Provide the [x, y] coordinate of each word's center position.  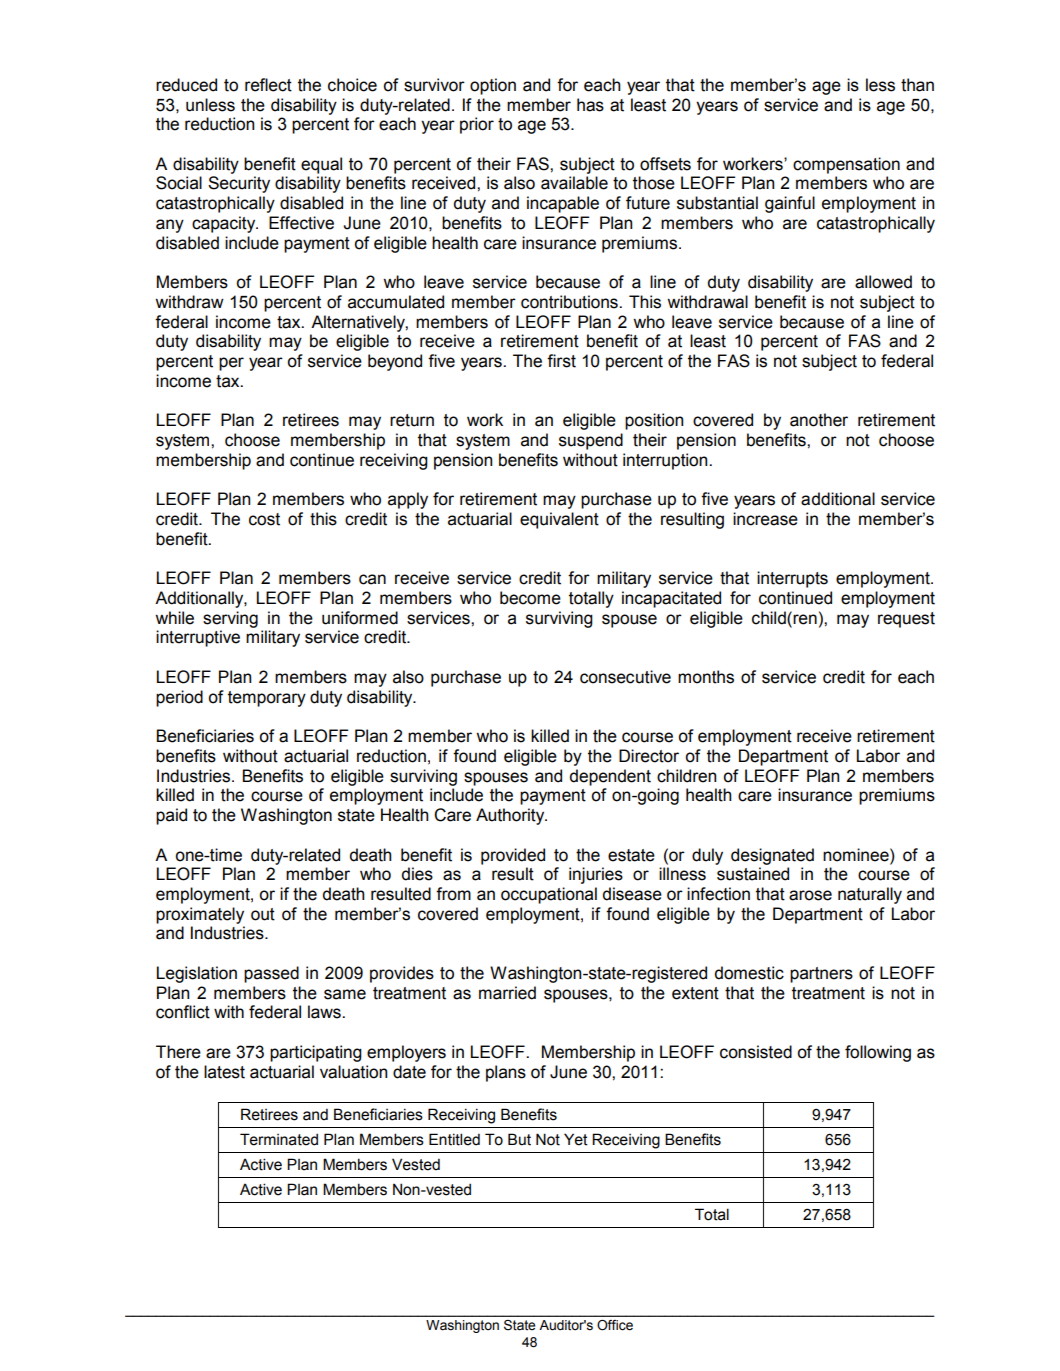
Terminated [279, 1139]
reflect [268, 85]
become [530, 598]
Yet [576, 1139]
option [493, 86]
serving [230, 619]
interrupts [792, 579]
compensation [846, 165]
